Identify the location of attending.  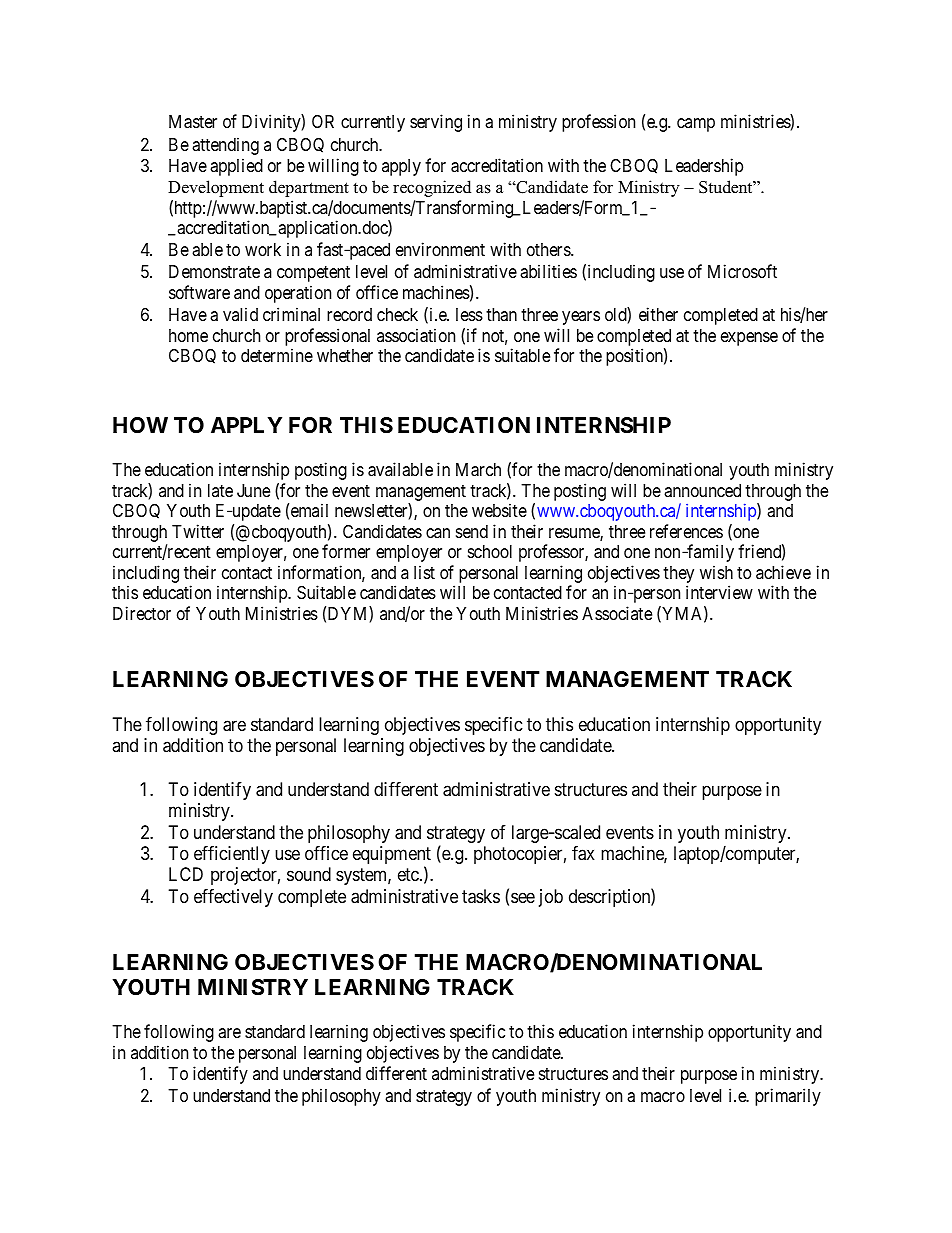
(225, 146).
